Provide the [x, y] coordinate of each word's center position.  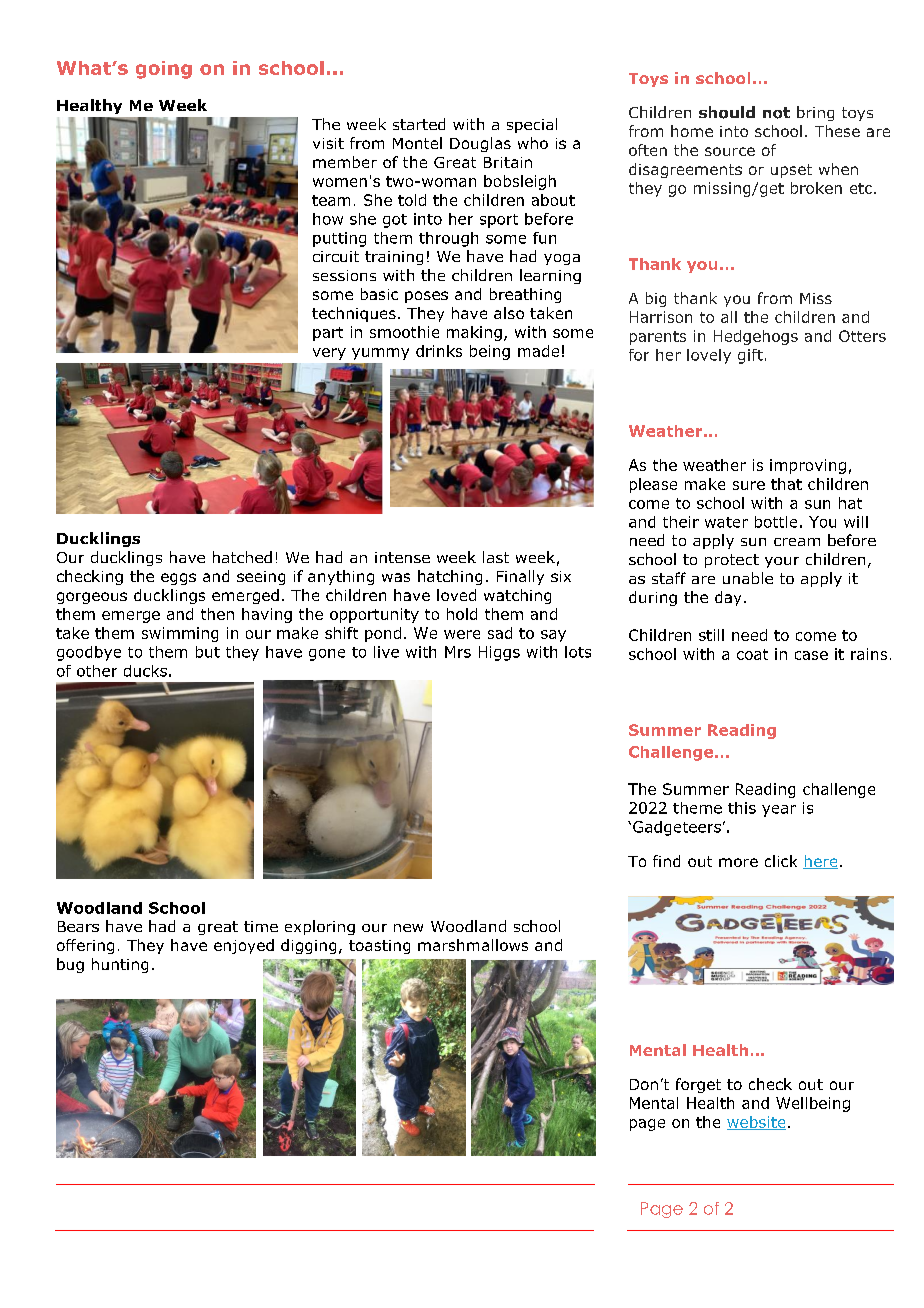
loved [456, 595]
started [419, 124]
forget [698, 1085]
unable [748, 578]
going [164, 70]
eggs [178, 579]
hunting [120, 965]
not [776, 113]
